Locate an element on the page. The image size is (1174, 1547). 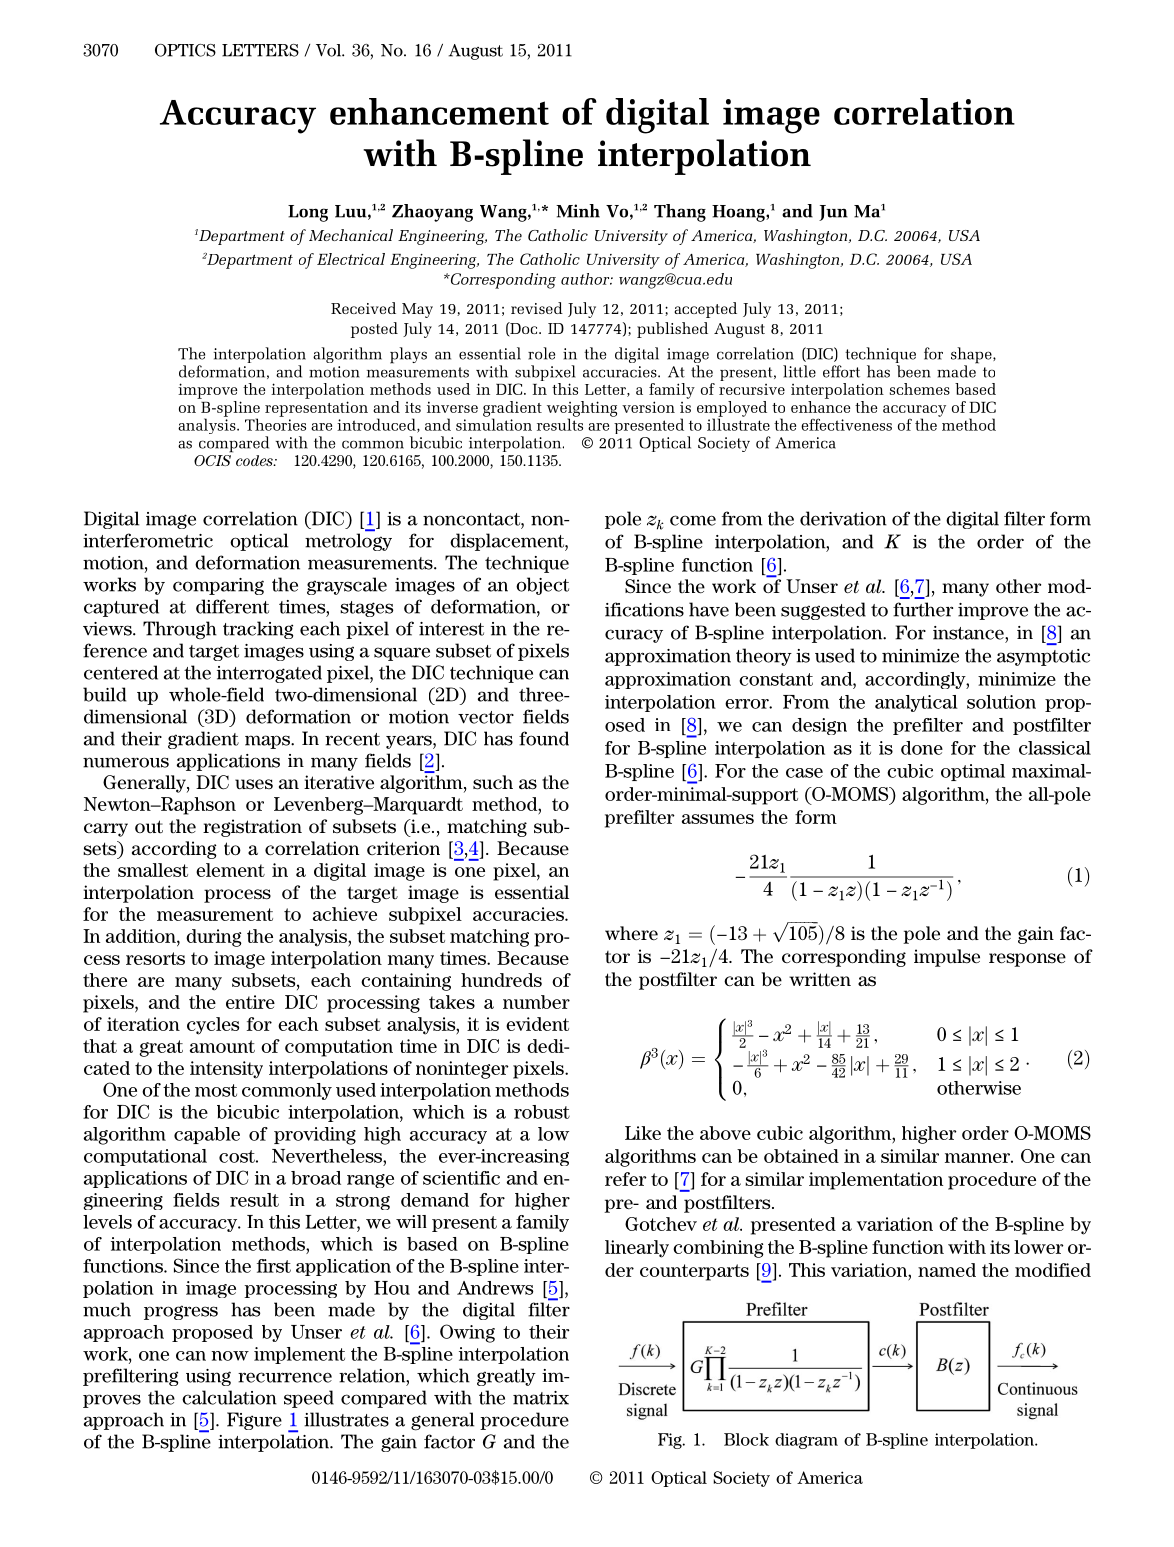
robust is located at coordinates (542, 1112).
